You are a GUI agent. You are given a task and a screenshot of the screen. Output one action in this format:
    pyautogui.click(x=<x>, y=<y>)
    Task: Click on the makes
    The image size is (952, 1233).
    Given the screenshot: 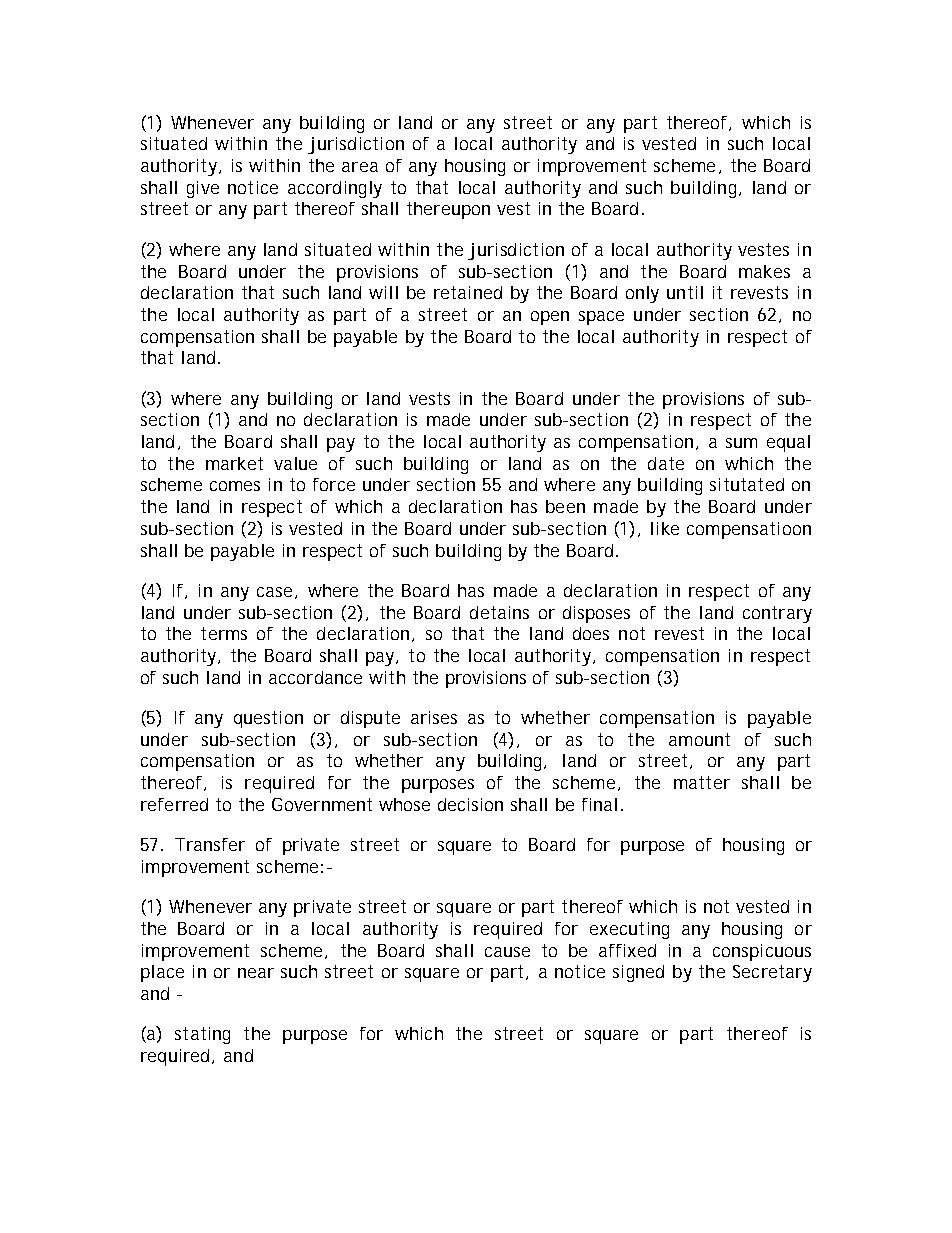 What is the action you would take?
    pyautogui.click(x=764, y=271)
